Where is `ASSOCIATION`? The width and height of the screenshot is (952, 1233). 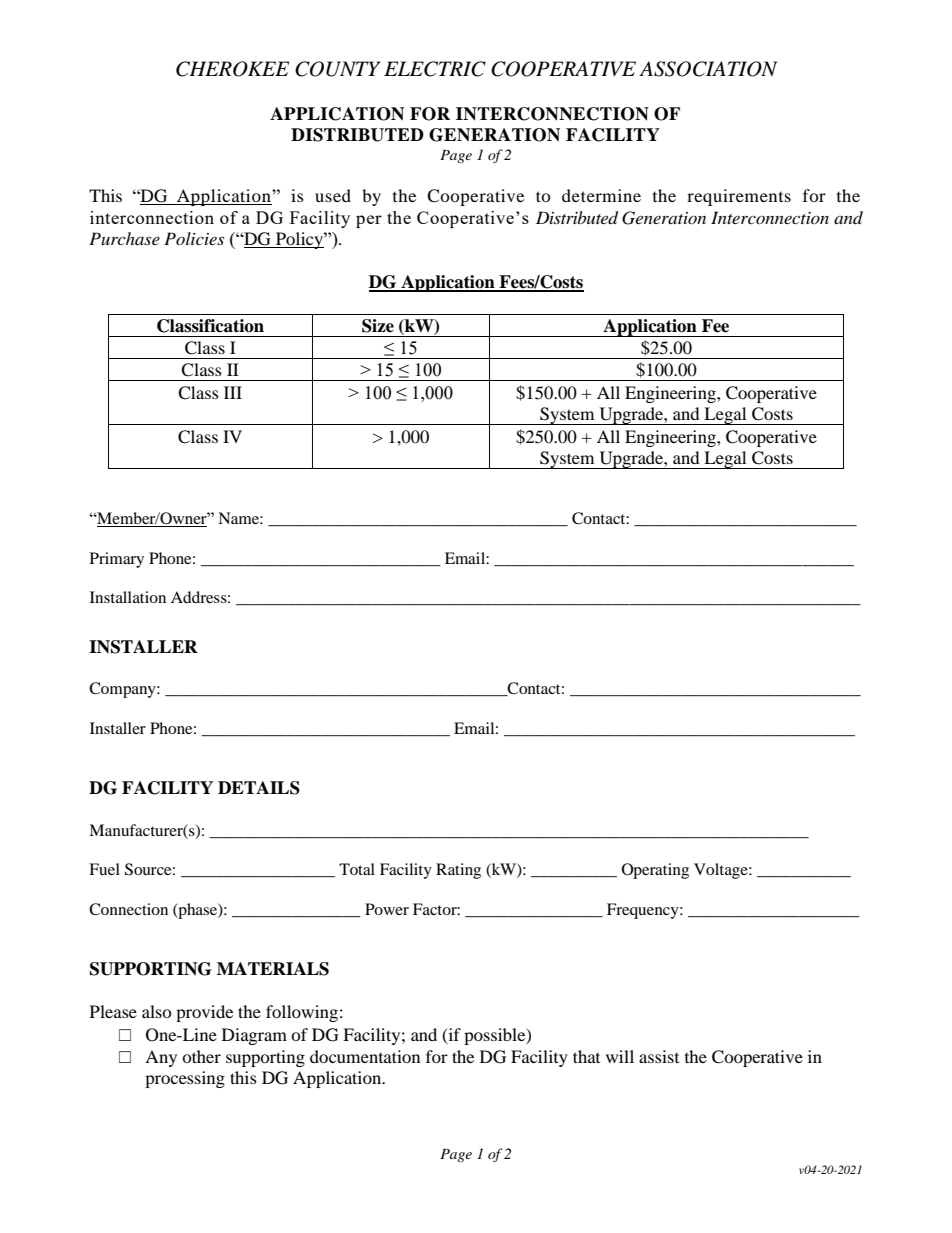 ASSOCIATION is located at coordinates (708, 69).
